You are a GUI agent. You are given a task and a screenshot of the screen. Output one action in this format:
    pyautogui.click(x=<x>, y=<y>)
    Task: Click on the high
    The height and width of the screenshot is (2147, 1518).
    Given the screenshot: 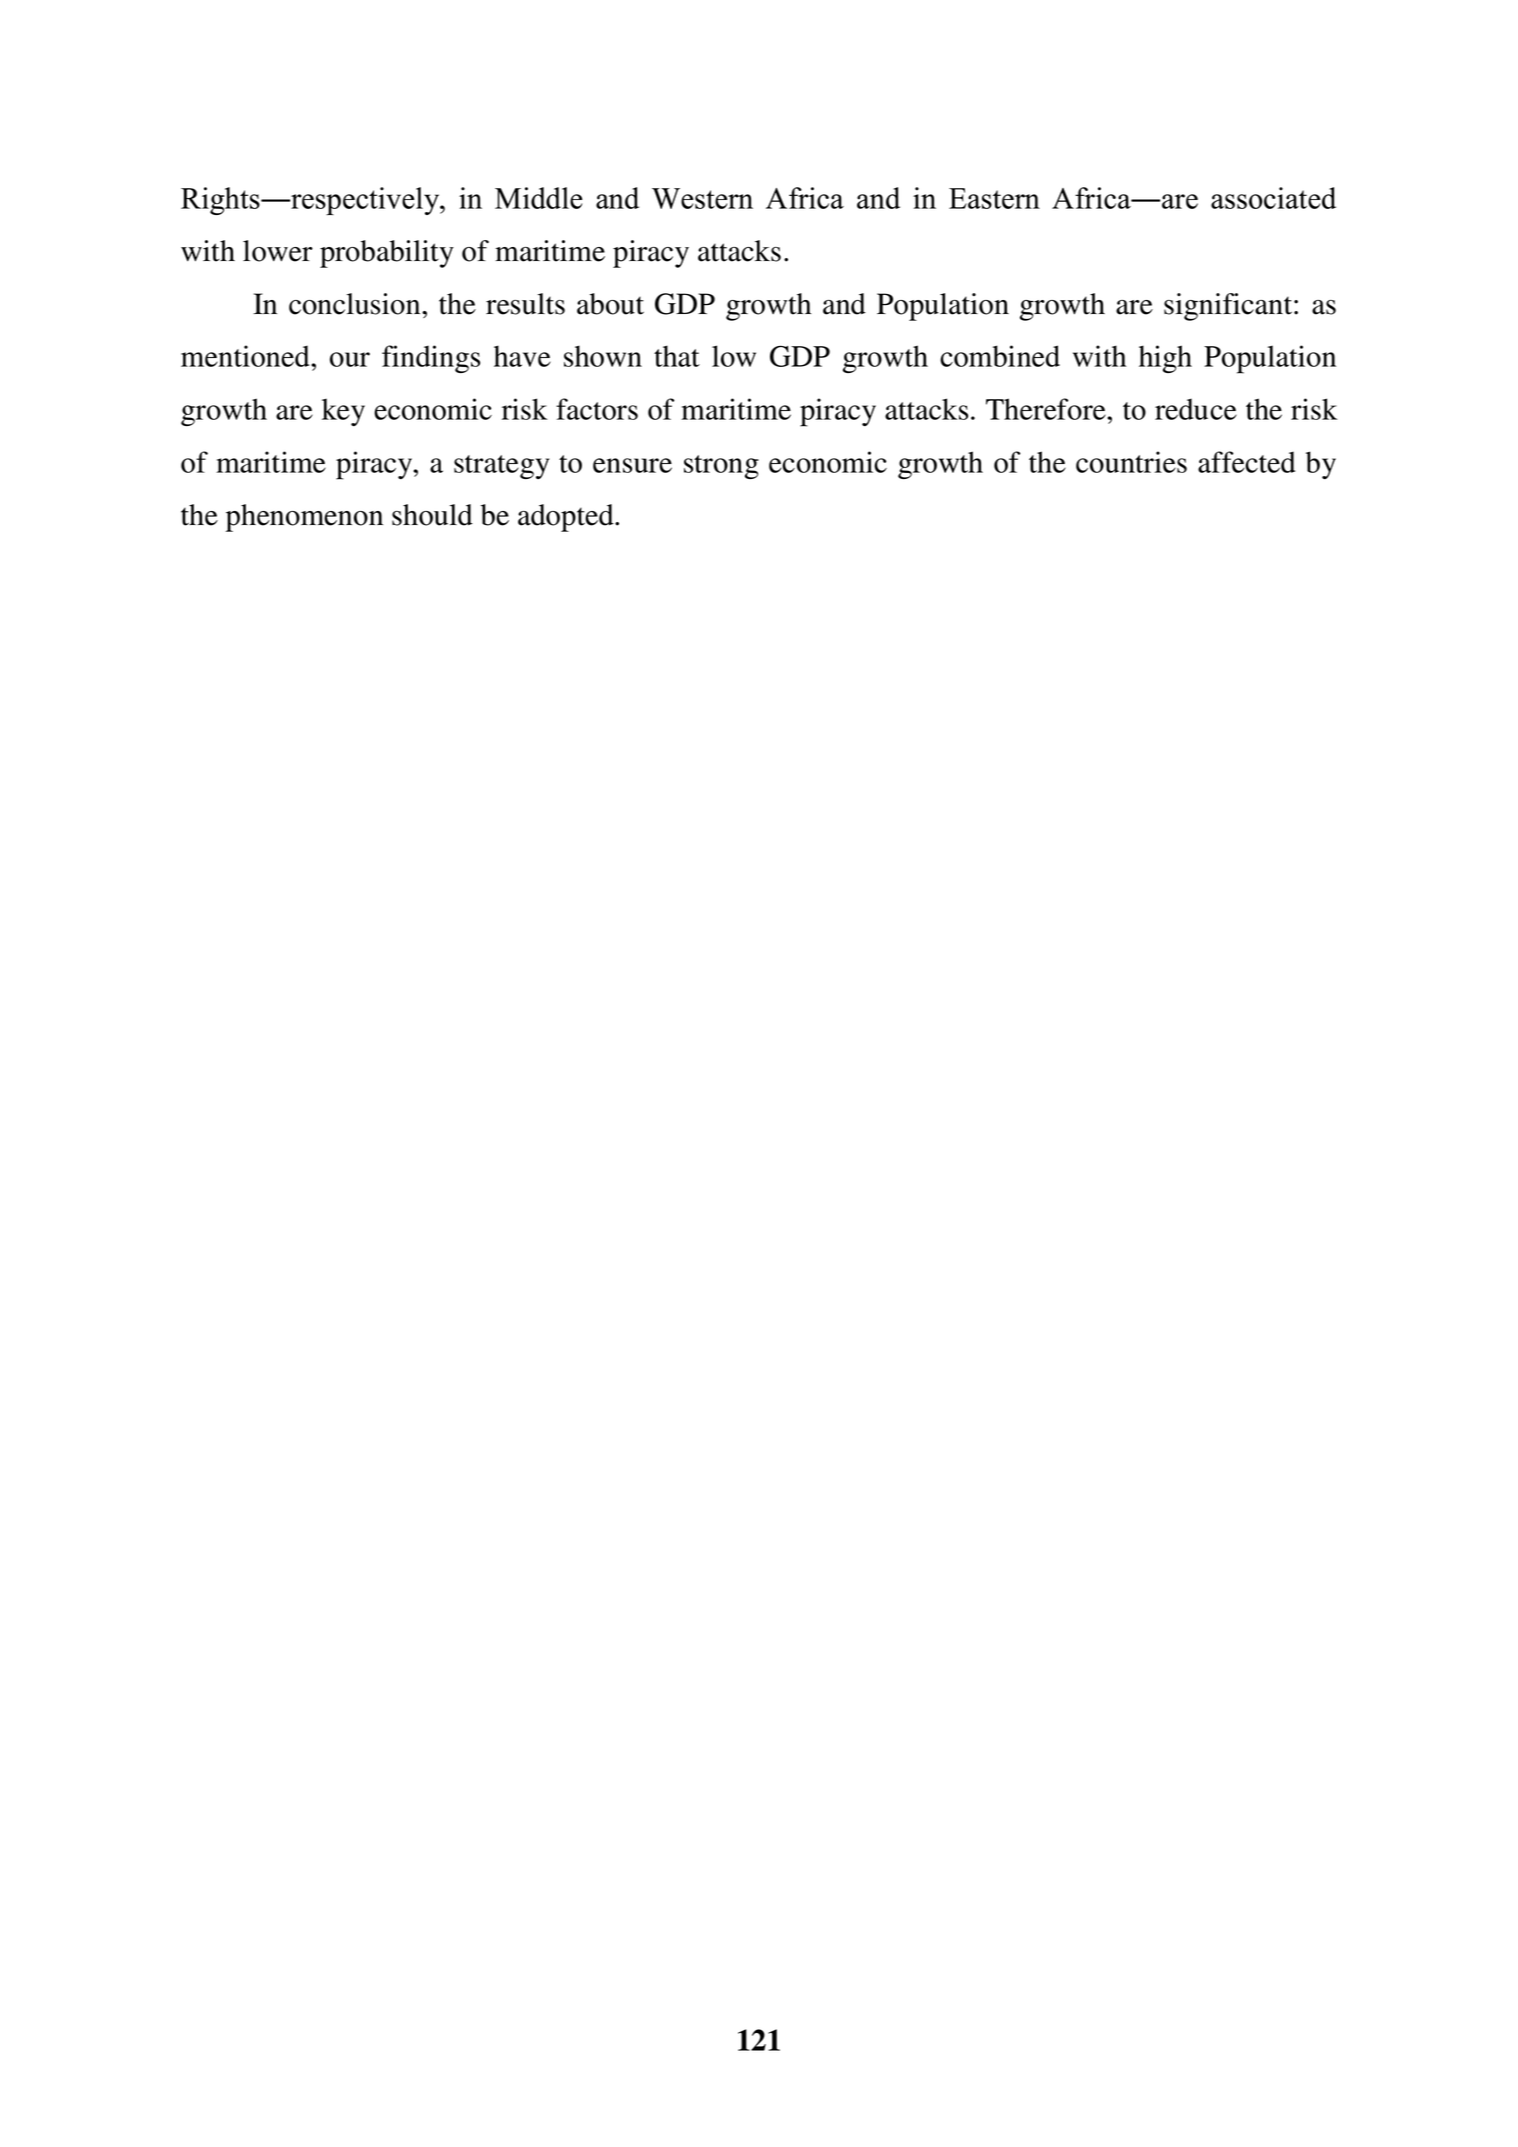 What is the action you would take?
    pyautogui.click(x=1165, y=359)
